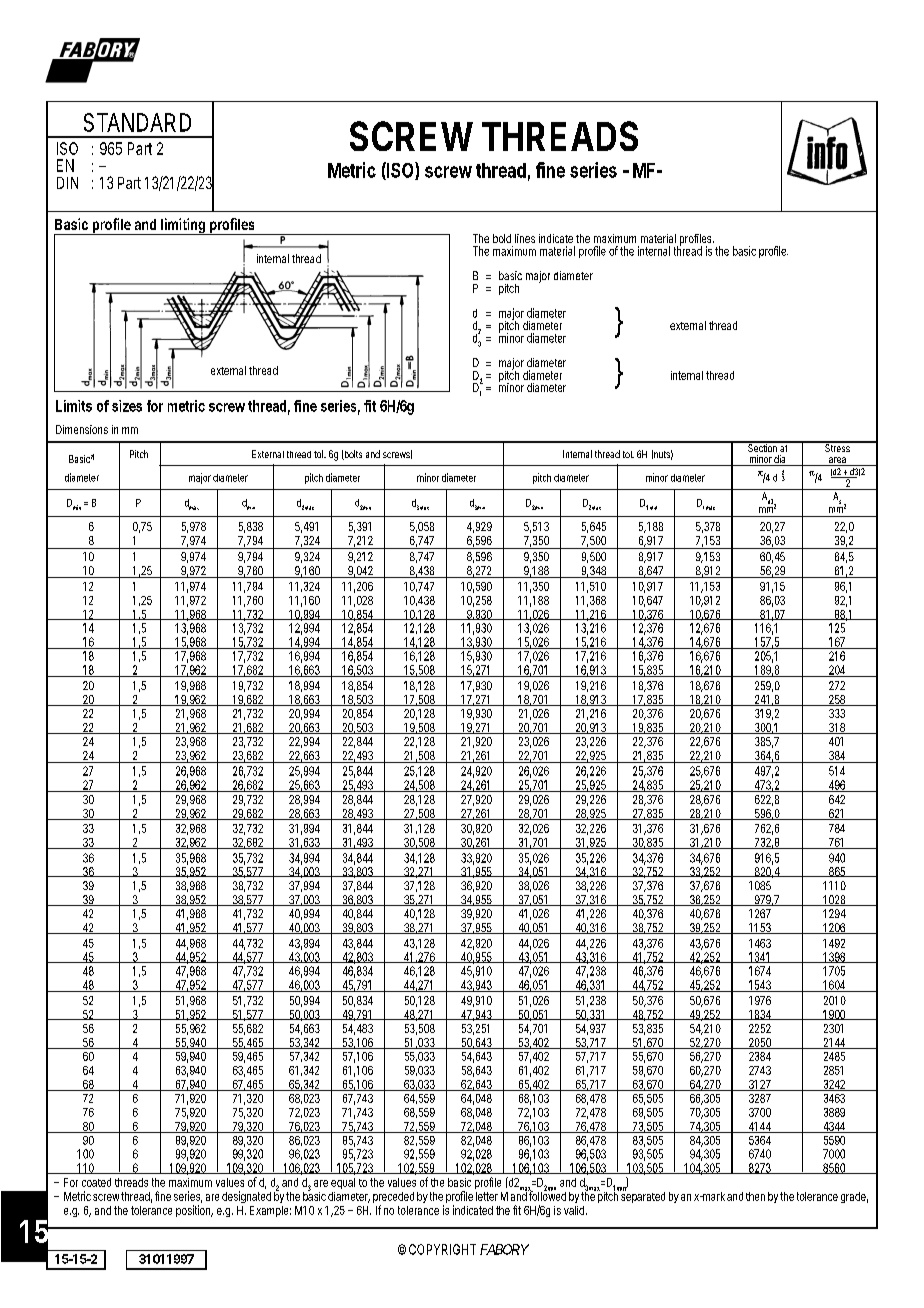 This screenshot has width=924, height=1308. Describe the element at coordinates (194, 1211) in the screenshot. I see `position` at that location.
